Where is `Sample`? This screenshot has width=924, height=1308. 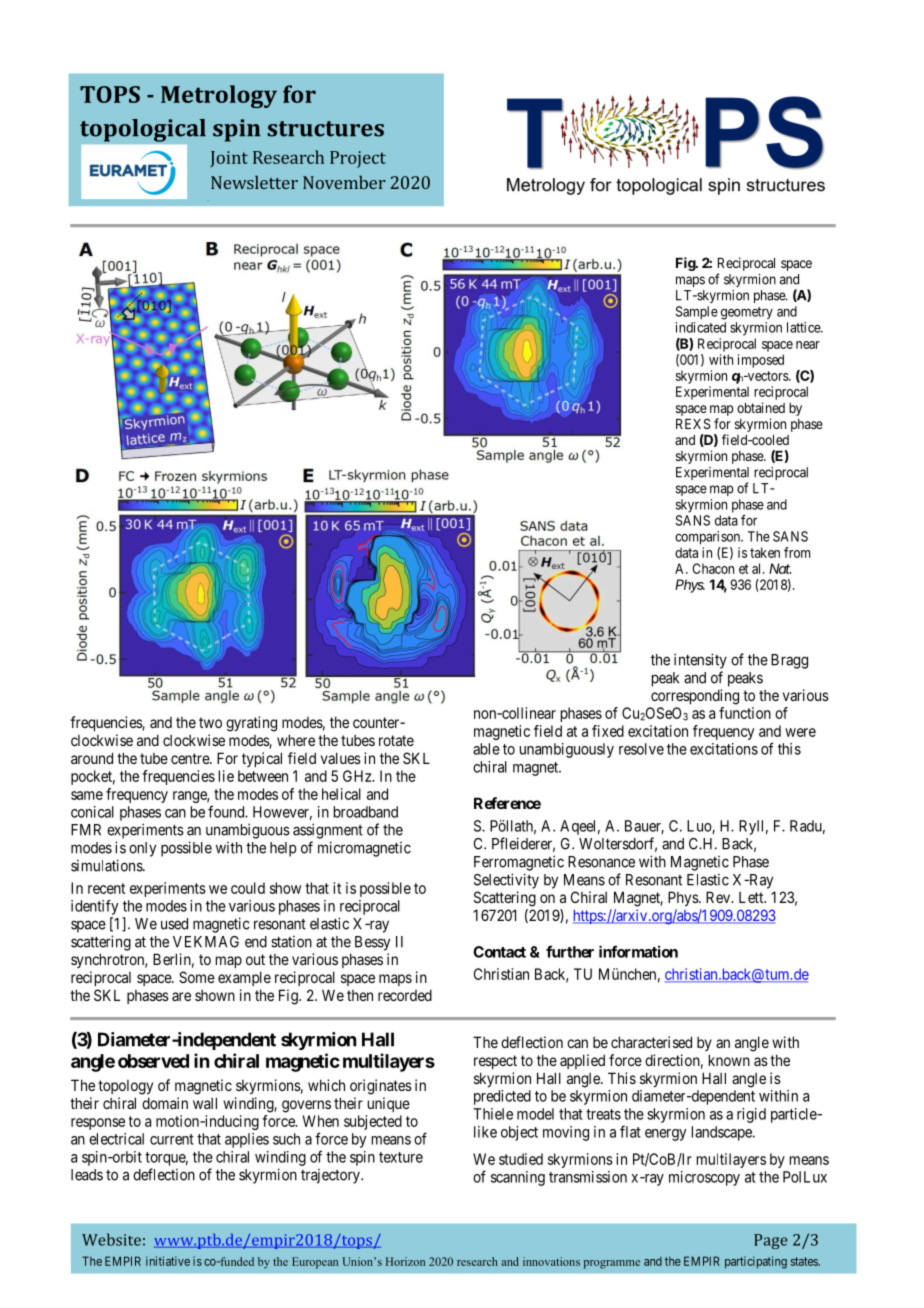
Sample is located at coordinates (697, 313).
